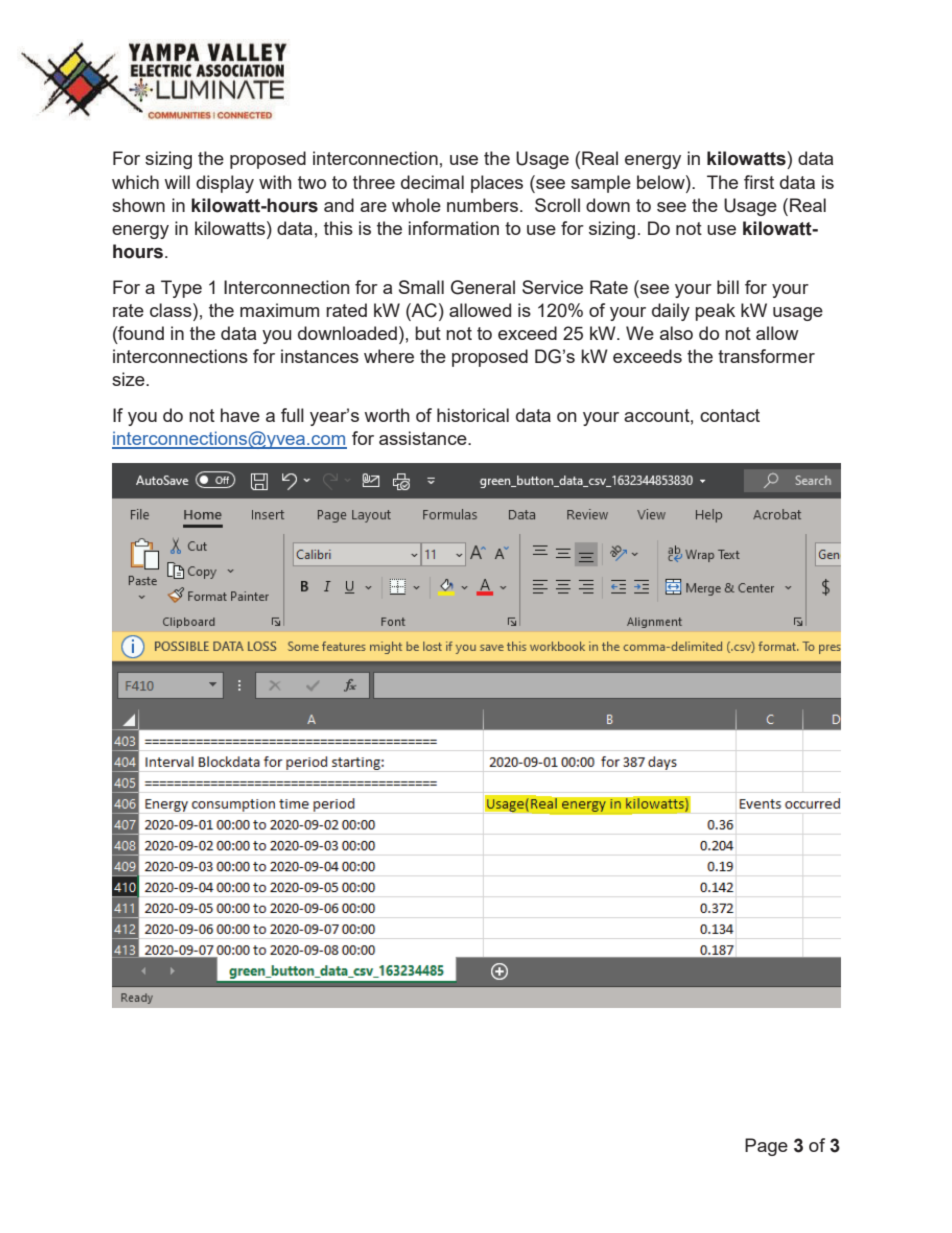 This image has height=1233, width=952. I want to click on instances, so click(320, 356).
